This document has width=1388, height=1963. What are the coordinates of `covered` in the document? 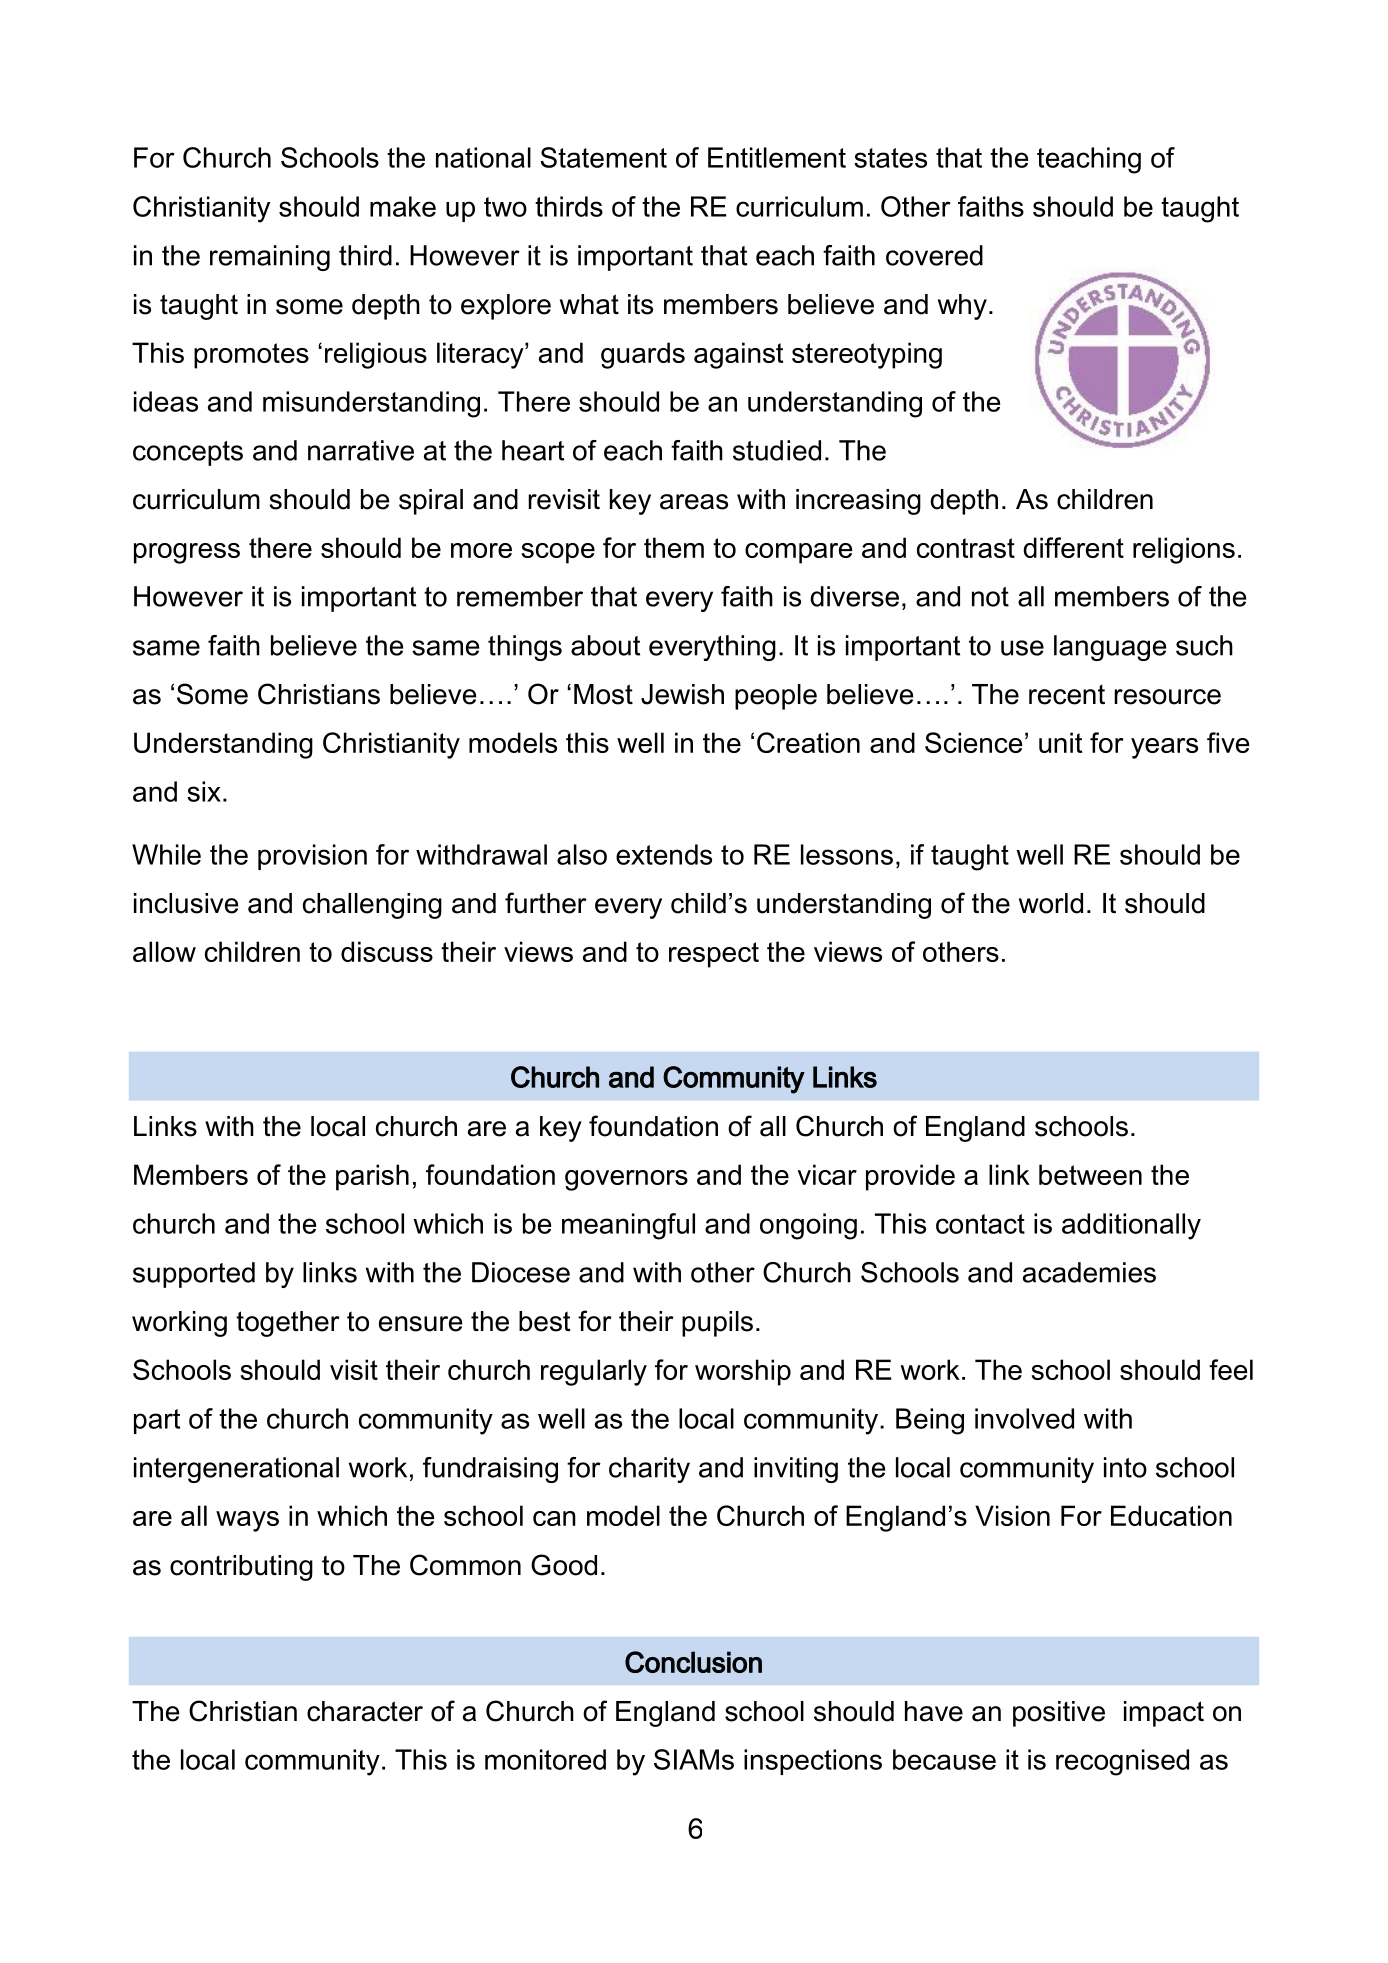 It's located at (934, 255).
